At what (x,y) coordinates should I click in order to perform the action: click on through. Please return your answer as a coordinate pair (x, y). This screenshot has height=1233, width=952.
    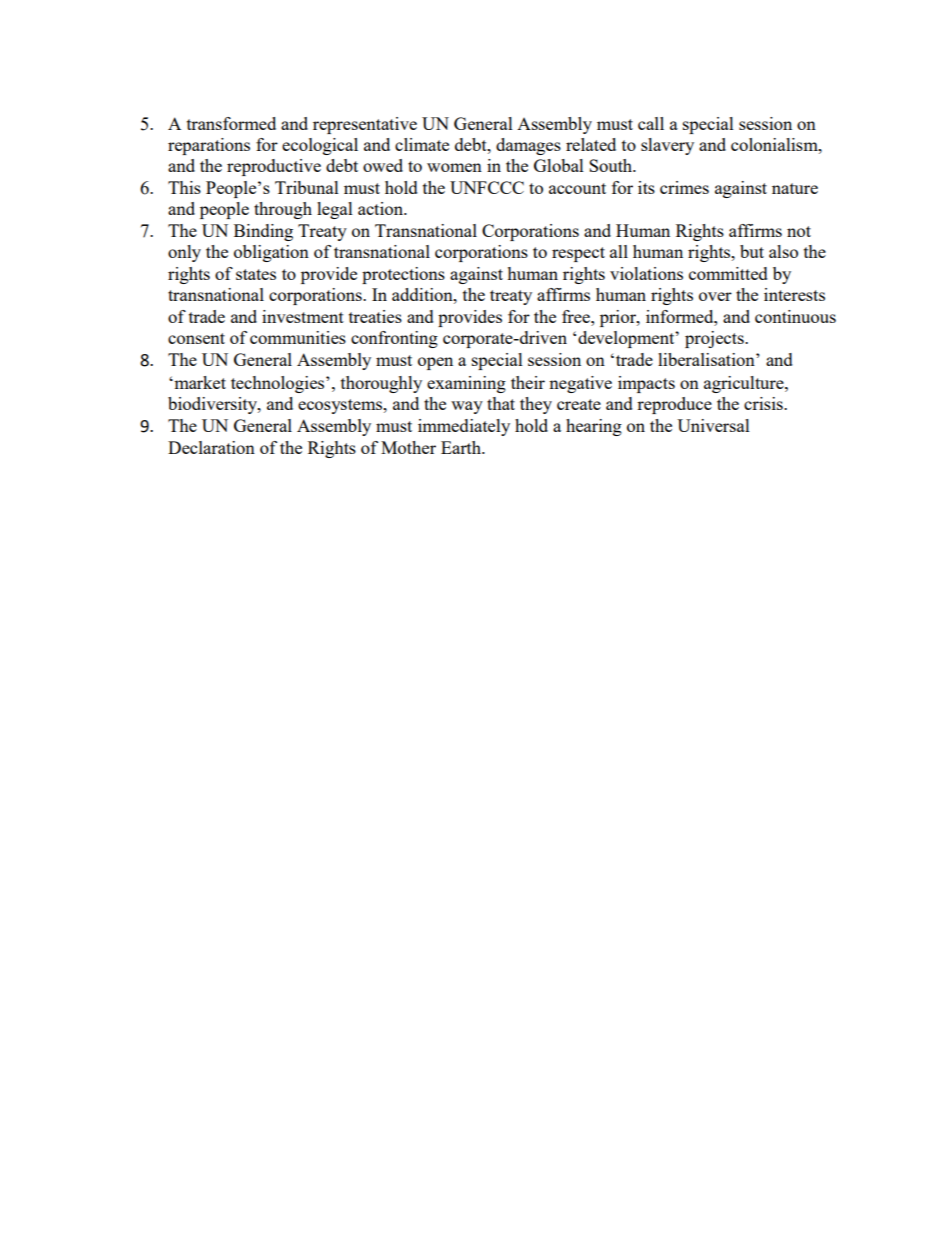
    Looking at the image, I should click on (283, 210).
